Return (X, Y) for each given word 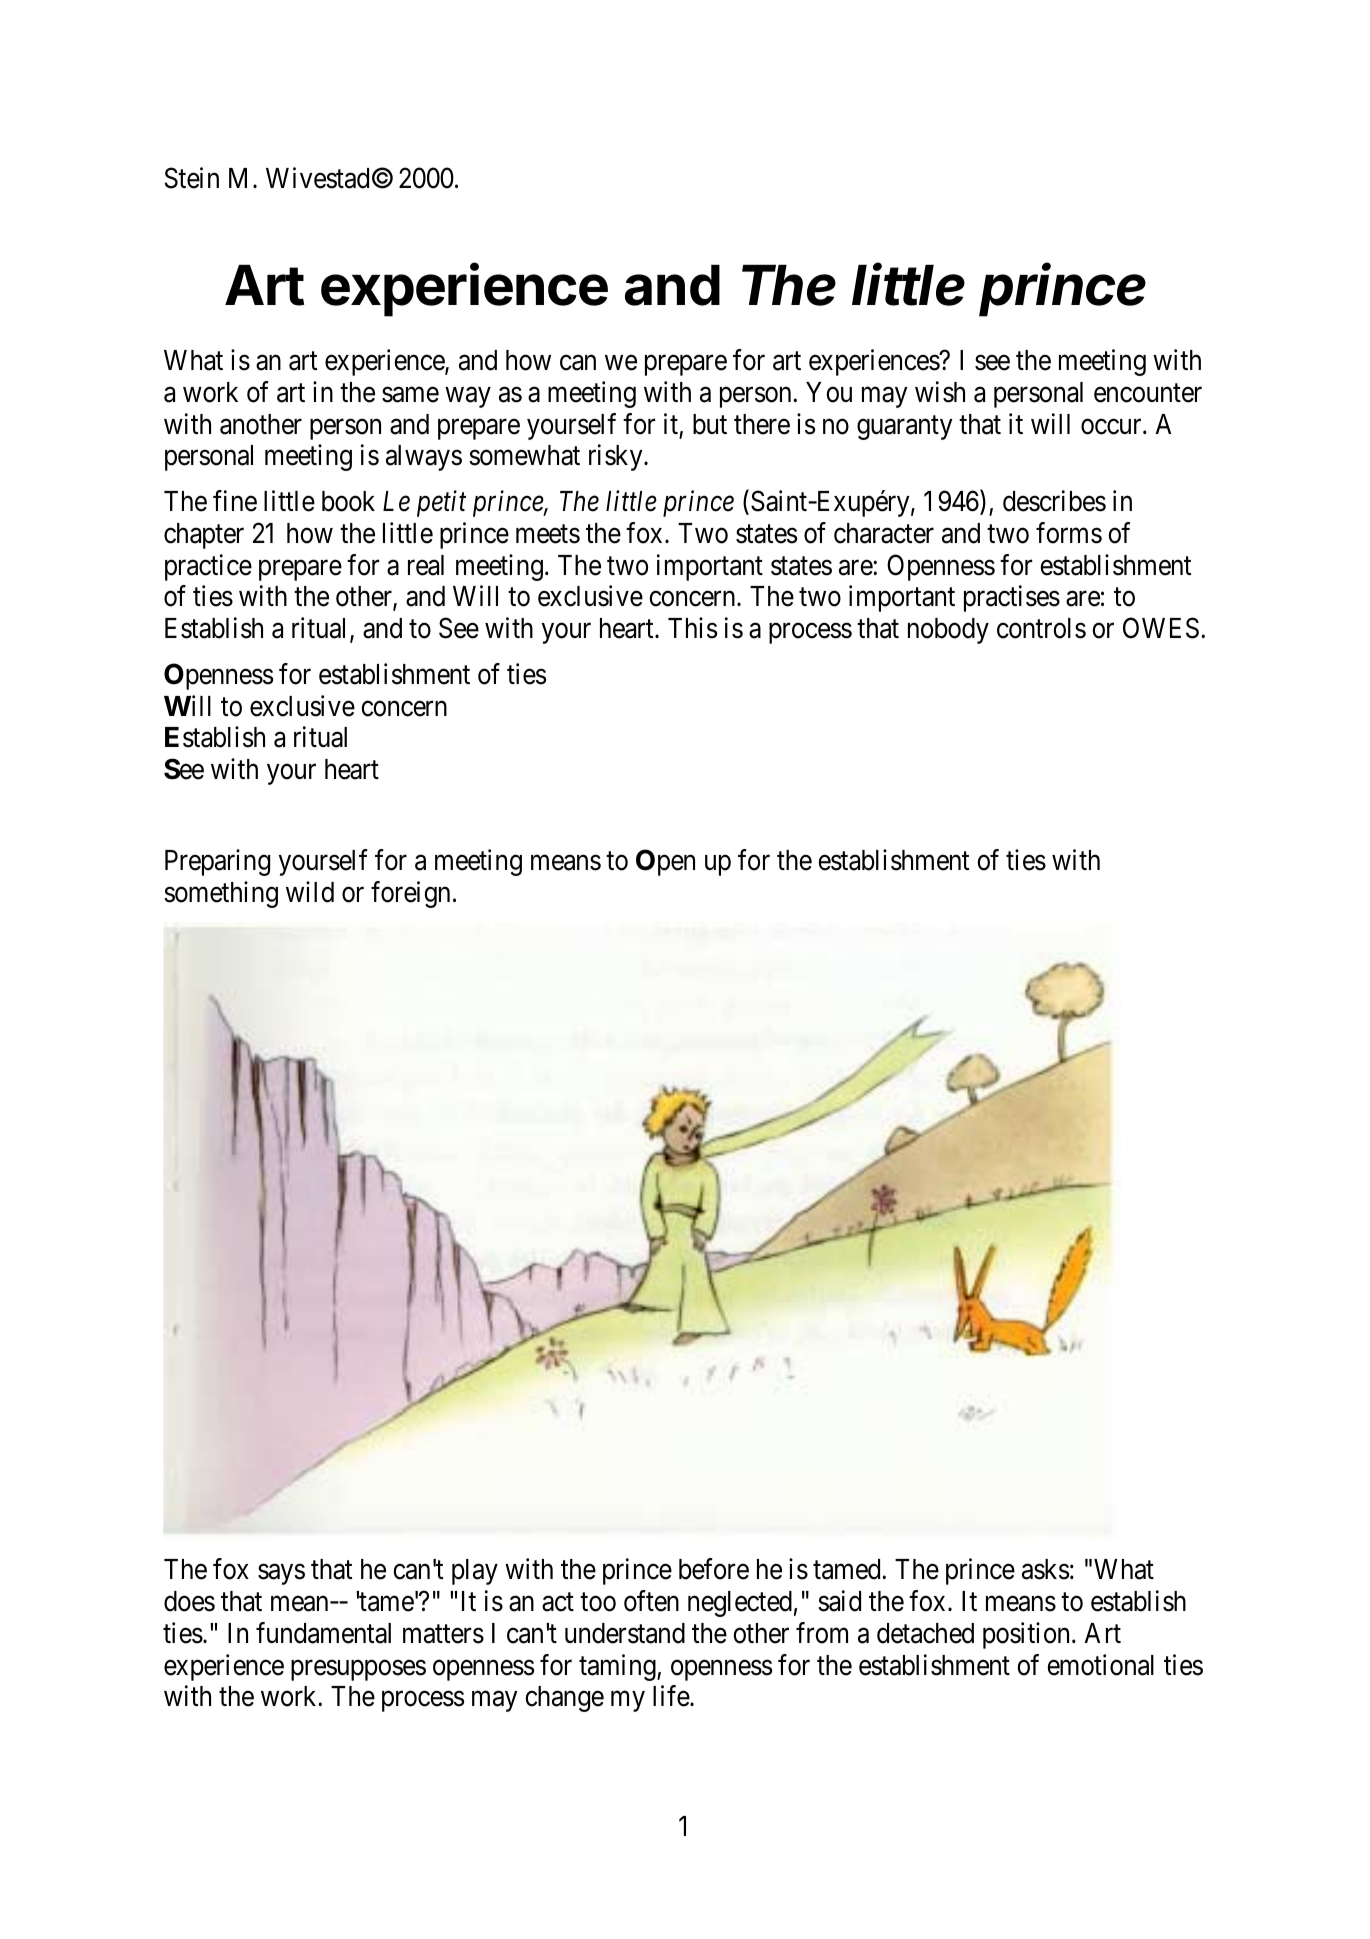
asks (1045, 1569)
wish (940, 392)
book (348, 501)
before (714, 1569)
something (221, 894)
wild (310, 892)
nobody (948, 631)
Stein (192, 178)
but (710, 424)
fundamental (323, 1633)
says (281, 1575)
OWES (1161, 628)
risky (617, 458)
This (692, 628)
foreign (410, 894)
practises (1012, 599)
